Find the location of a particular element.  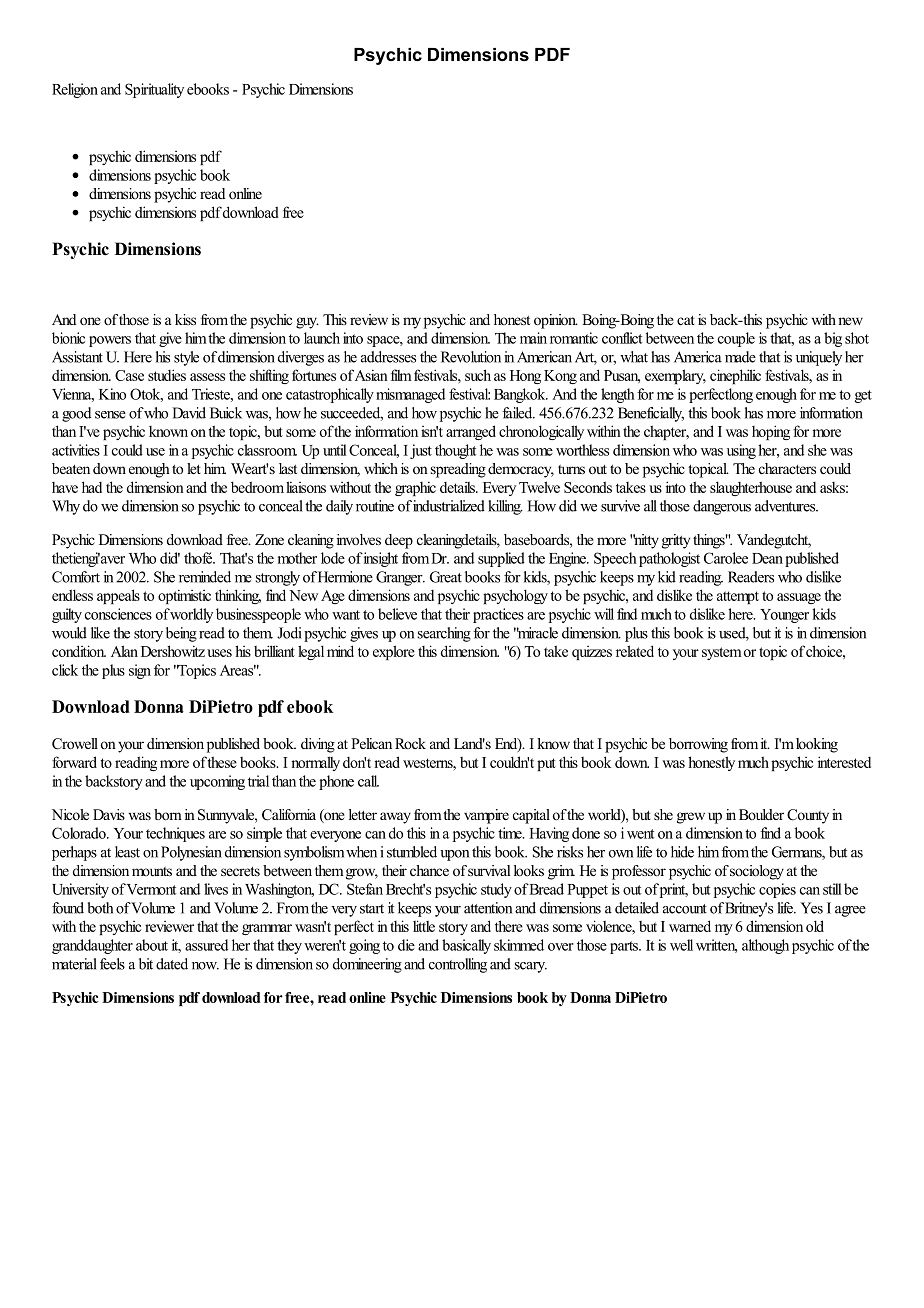

Revolution is located at coordinates (471, 357).
